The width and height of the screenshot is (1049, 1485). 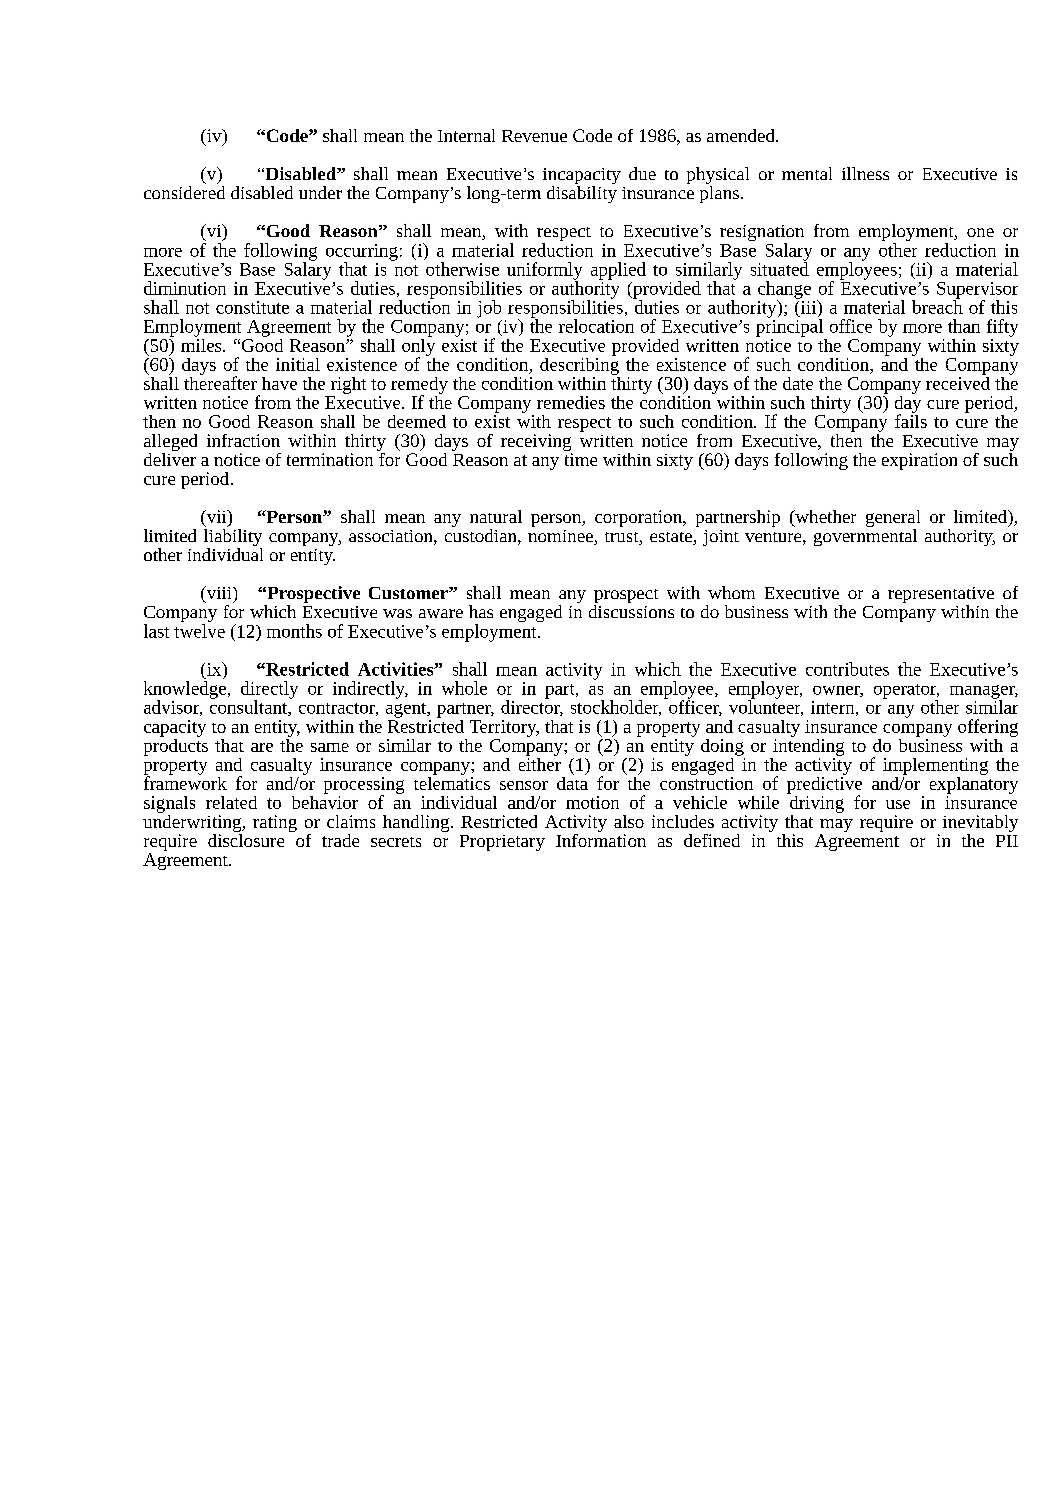 What do you see at coordinates (865, 173) in the screenshot?
I see `illness` at bounding box center [865, 173].
